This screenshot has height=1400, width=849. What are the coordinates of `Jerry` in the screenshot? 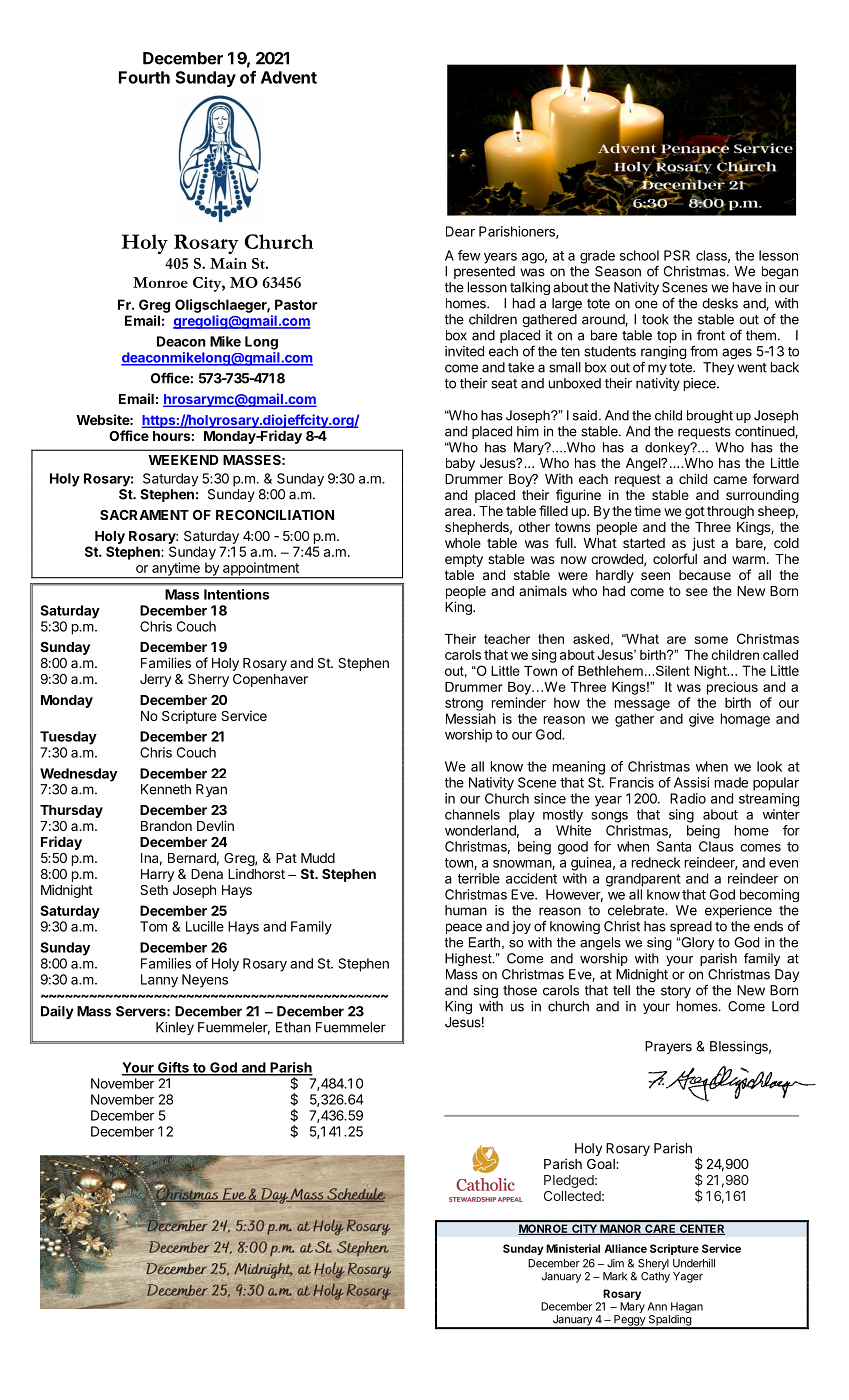 It's located at (155, 680).
